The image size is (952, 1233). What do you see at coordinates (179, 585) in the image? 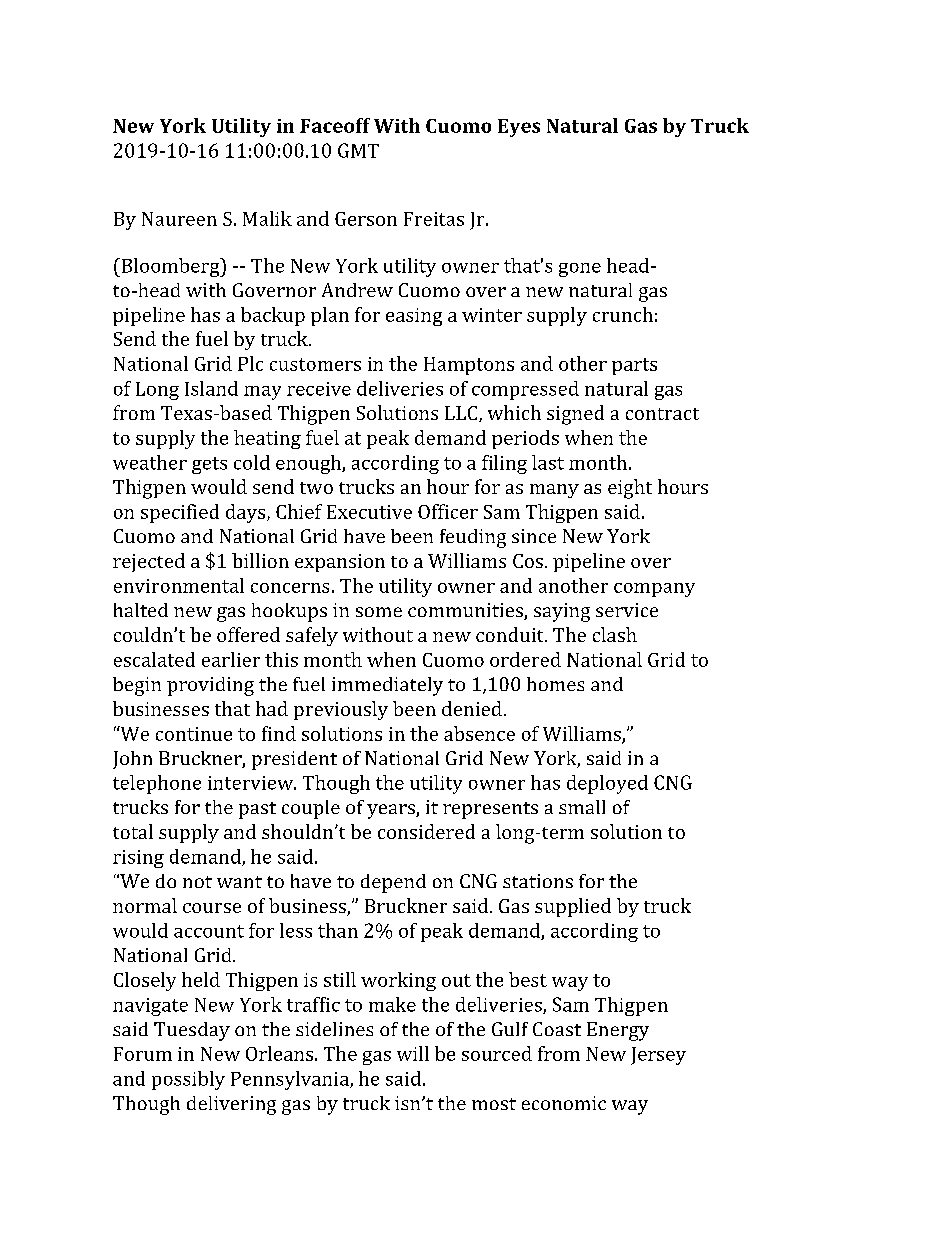
I see `environmental` at bounding box center [179, 585].
